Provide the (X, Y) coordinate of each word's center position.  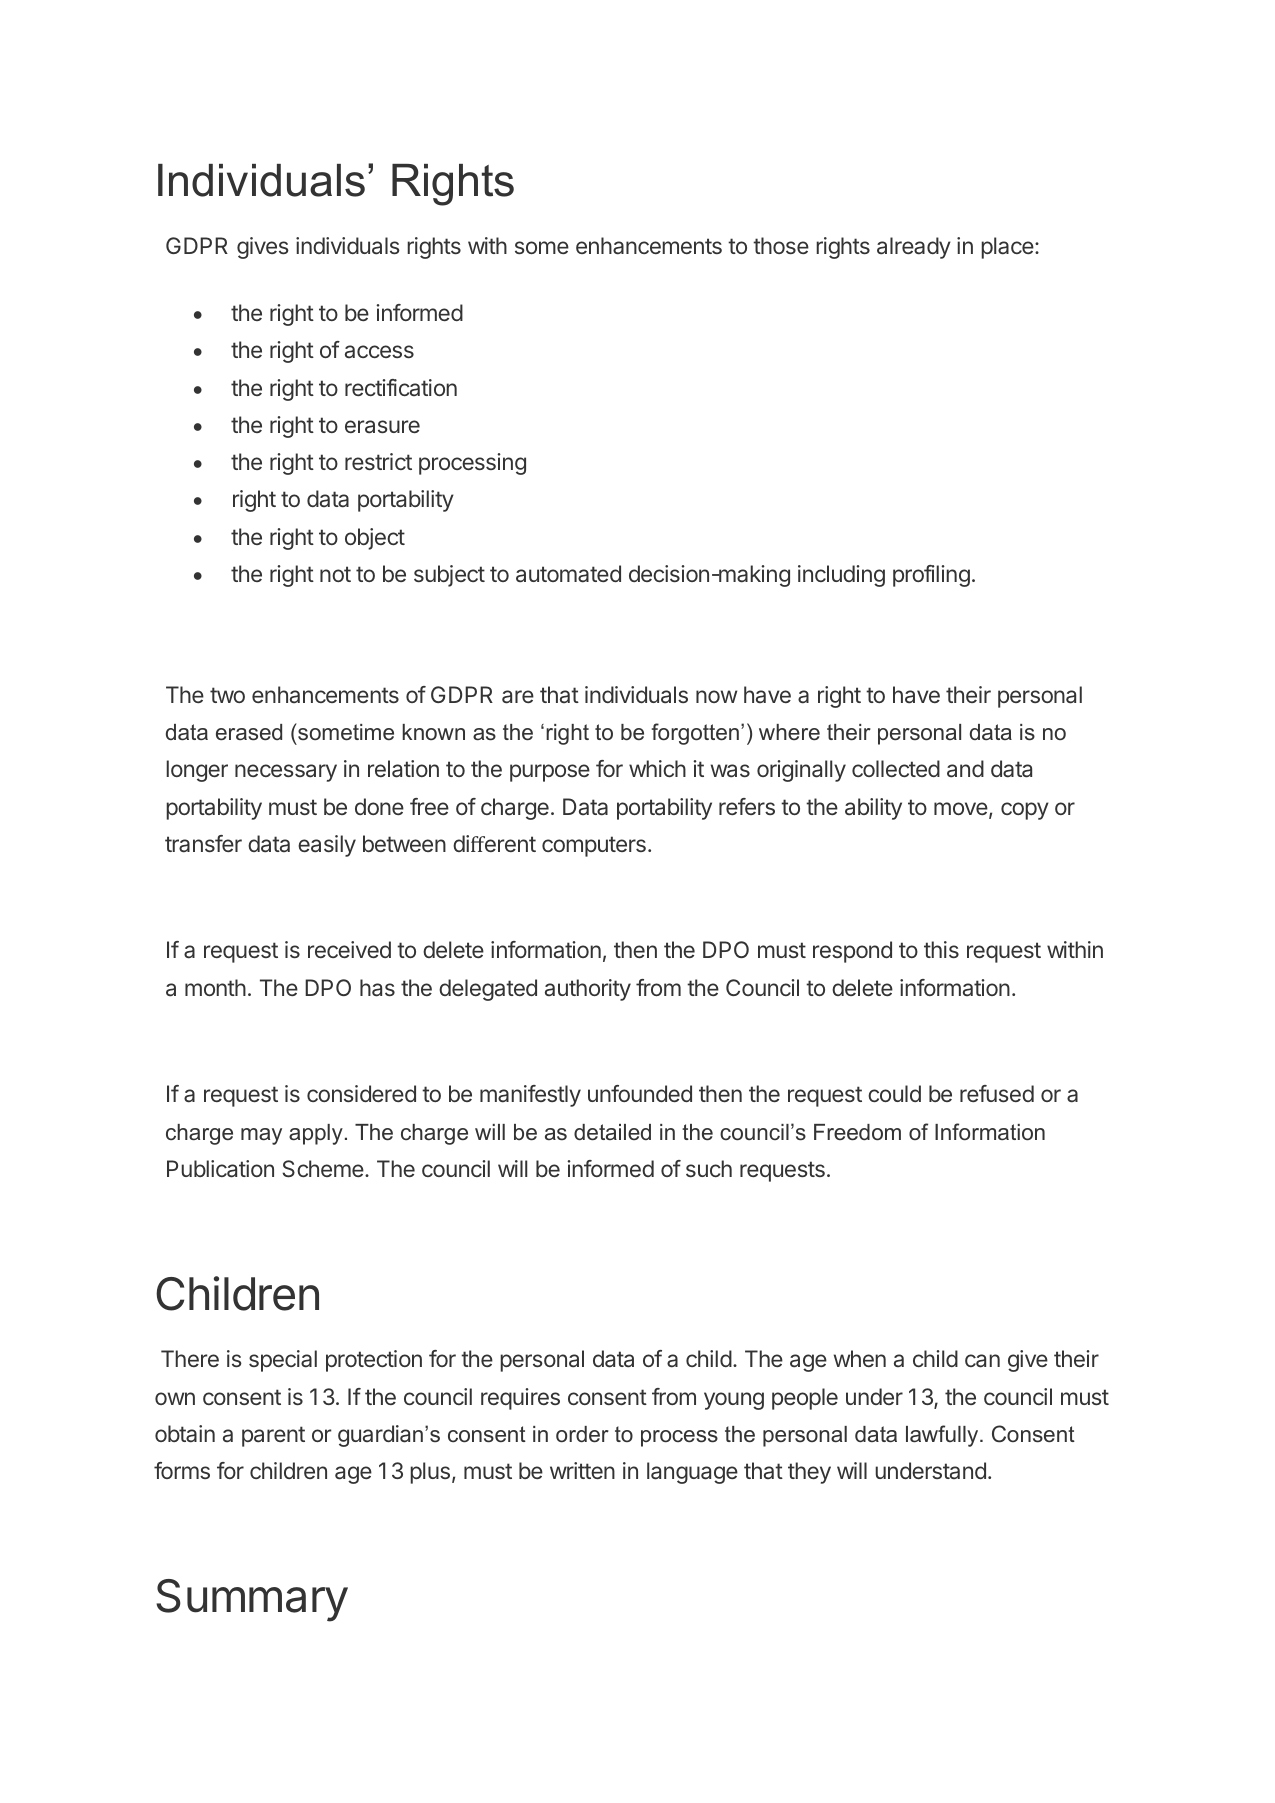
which (657, 768)
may (261, 1136)
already (914, 248)
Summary (252, 1600)
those (781, 245)
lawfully (943, 1436)
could (894, 1093)
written (582, 1470)
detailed (612, 1132)
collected (896, 768)
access (379, 351)
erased (249, 732)
